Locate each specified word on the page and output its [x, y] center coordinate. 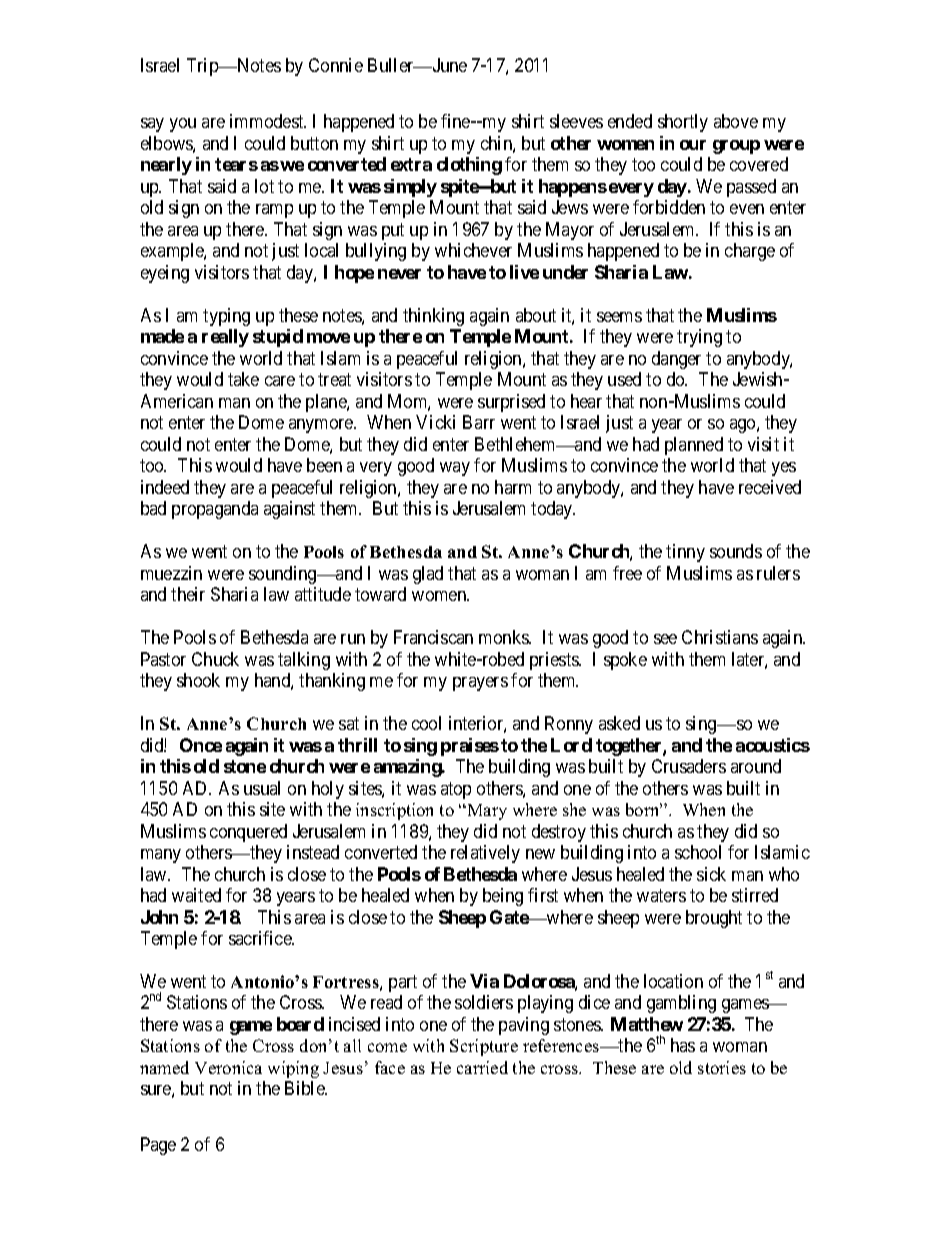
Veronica [228, 1067]
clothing [469, 166]
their [188, 594]
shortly [683, 123]
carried [482, 1067]
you [183, 125]
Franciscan [433, 637]
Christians [720, 637]
